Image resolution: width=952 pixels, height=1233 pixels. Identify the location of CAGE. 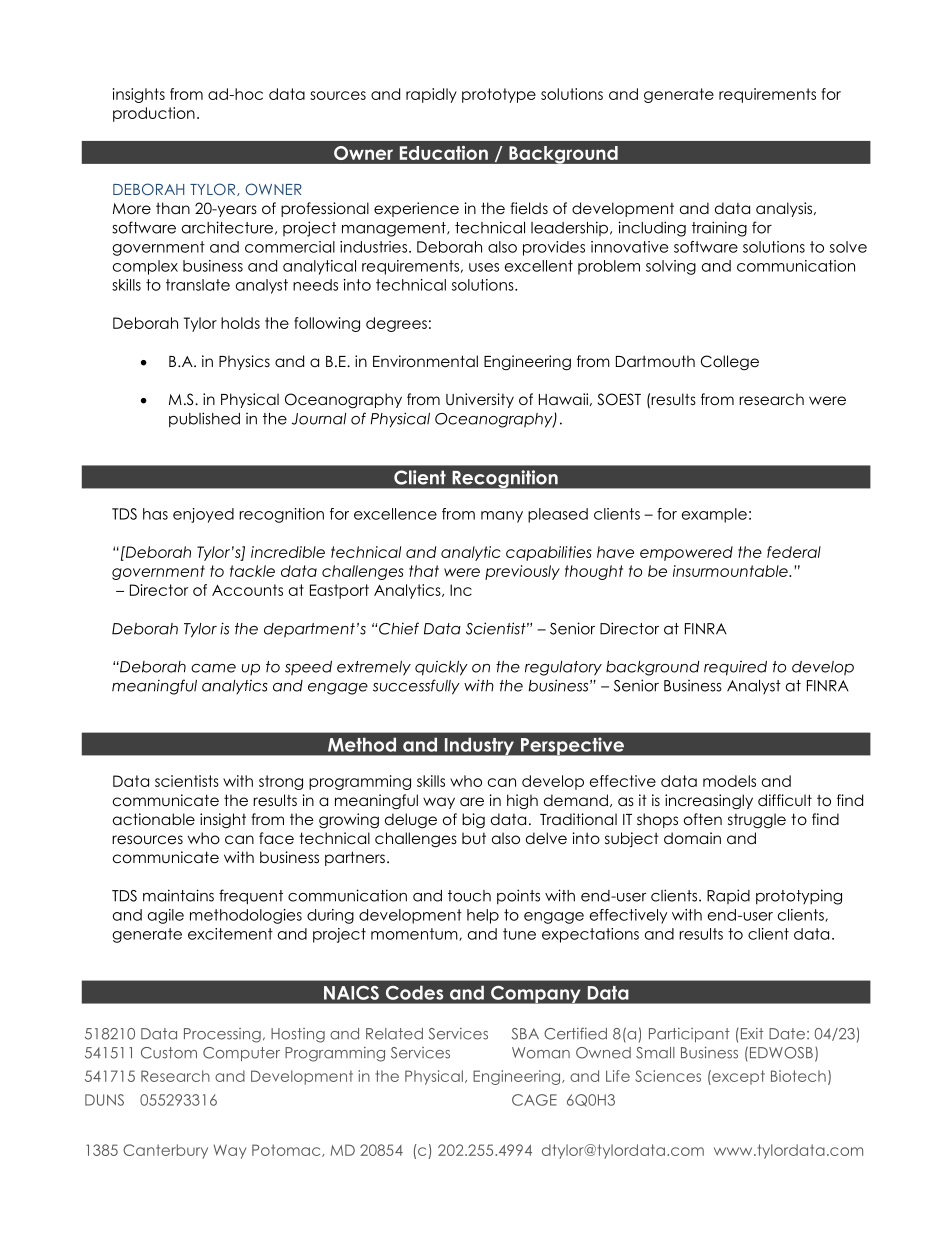
(534, 1100).
